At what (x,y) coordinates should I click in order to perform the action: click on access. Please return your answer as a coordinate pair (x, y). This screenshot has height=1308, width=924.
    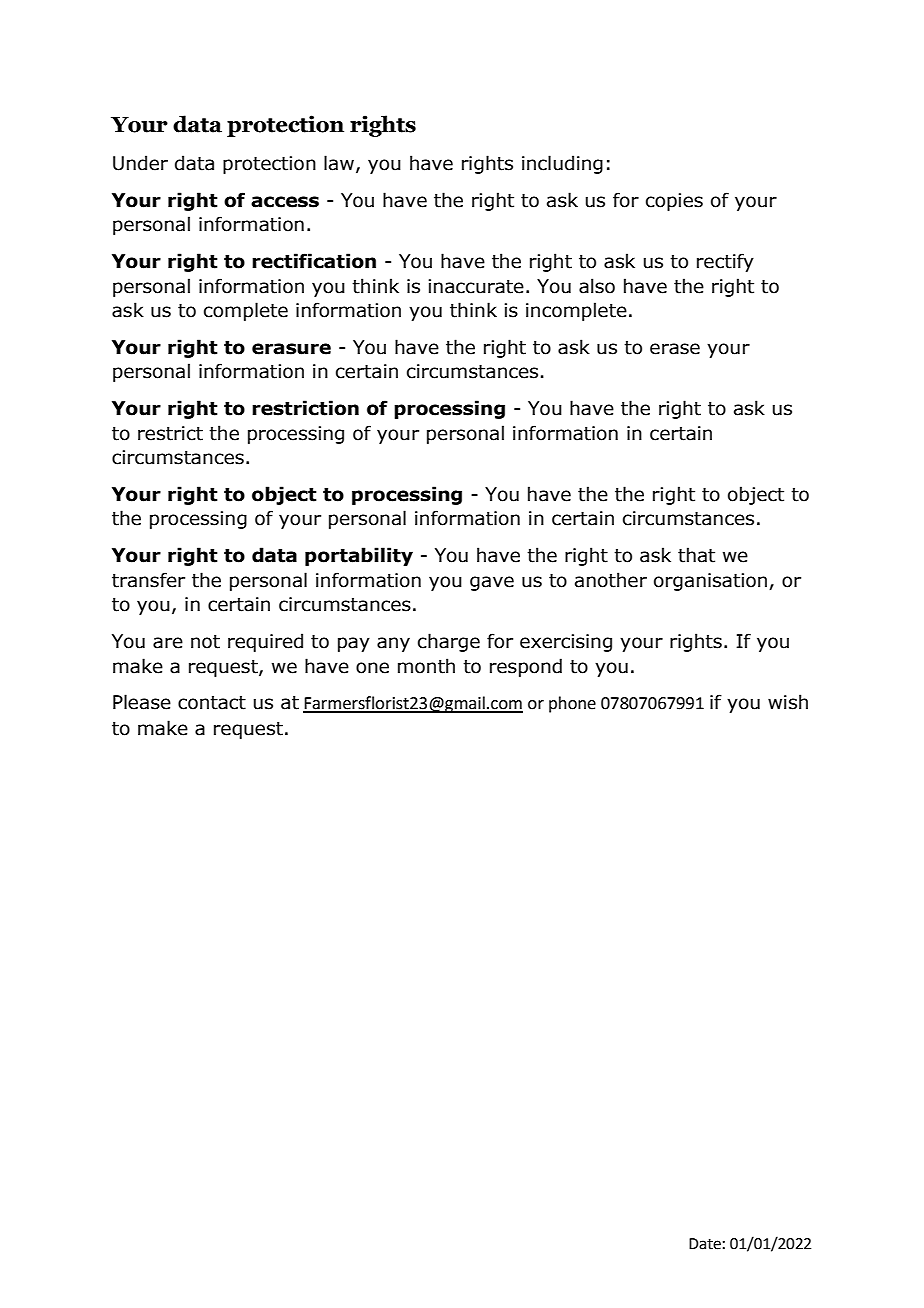
    Looking at the image, I should click on (285, 202).
